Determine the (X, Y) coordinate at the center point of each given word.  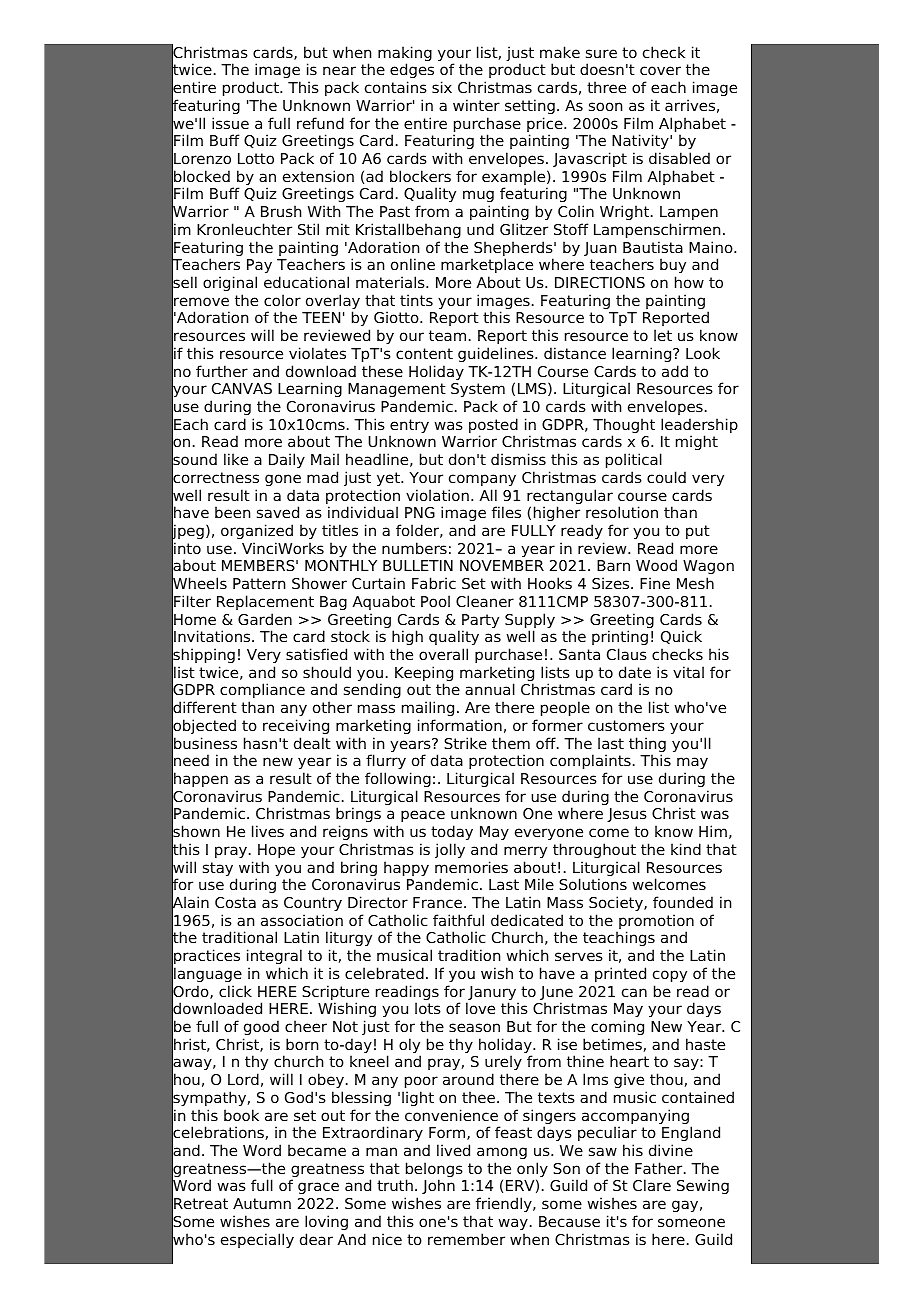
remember (466, 1239)
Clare (652, 1185)
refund (320, 123)
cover (660, 71)
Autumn (262, 1203)
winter (476, 105)
